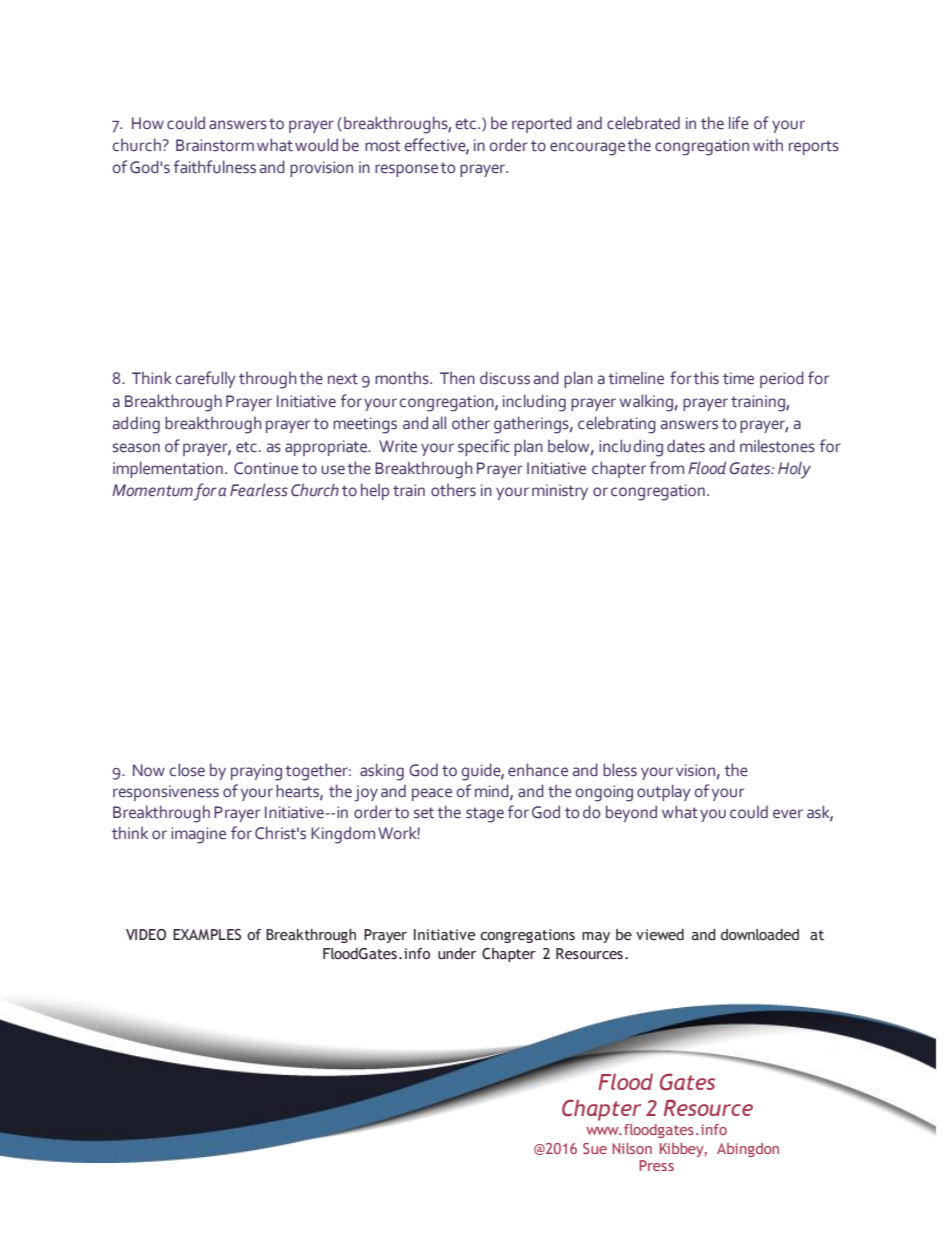 This screenshot has width=952, height=1233. Describe the element at coordinates (457, 954) in the screenshot. I see `under` at that location.
